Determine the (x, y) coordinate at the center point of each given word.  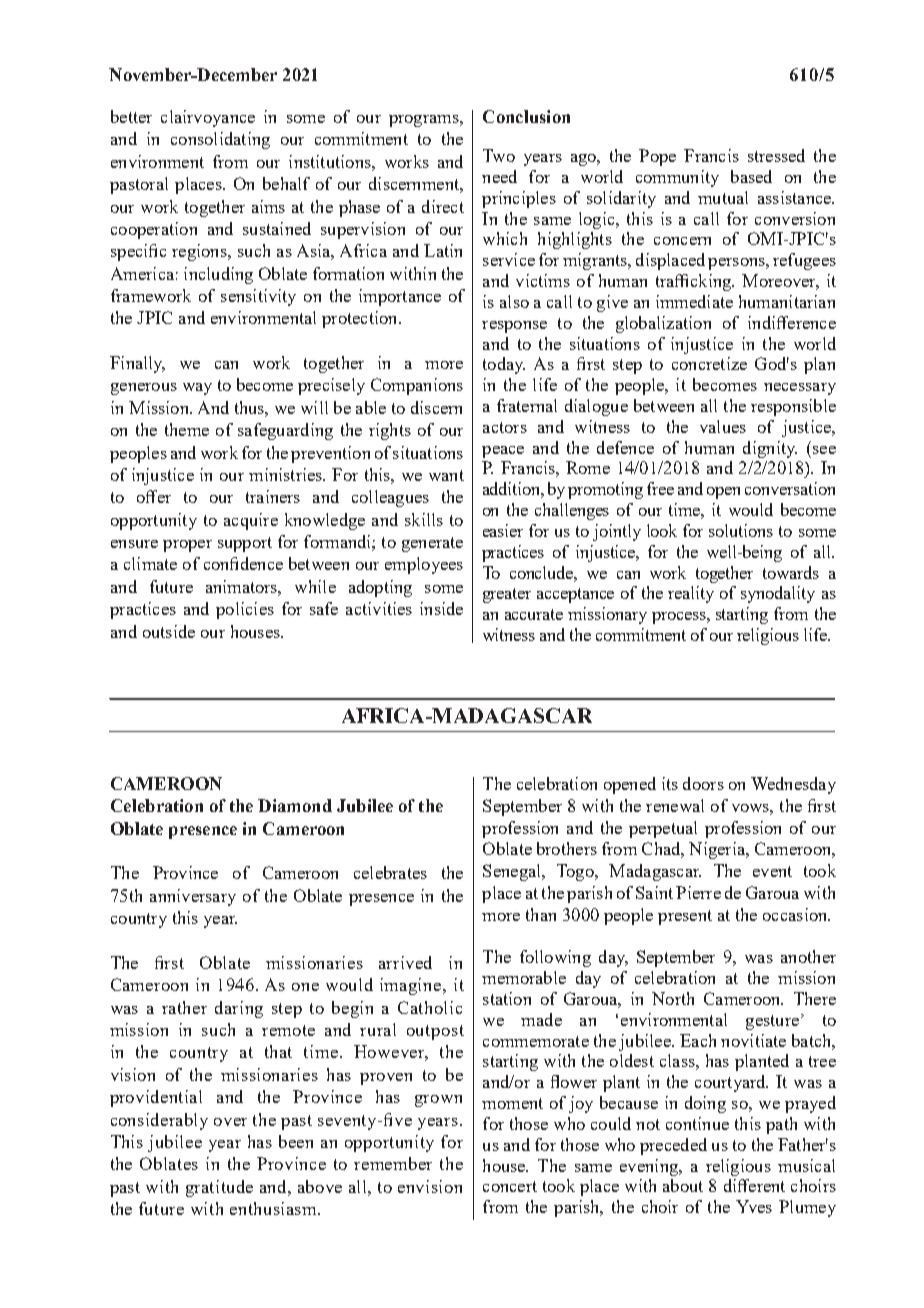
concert (510, 1186)
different (754, 1185)
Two (499, 155)
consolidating (220, 140)
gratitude (219, 1188)
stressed (776, 155)
